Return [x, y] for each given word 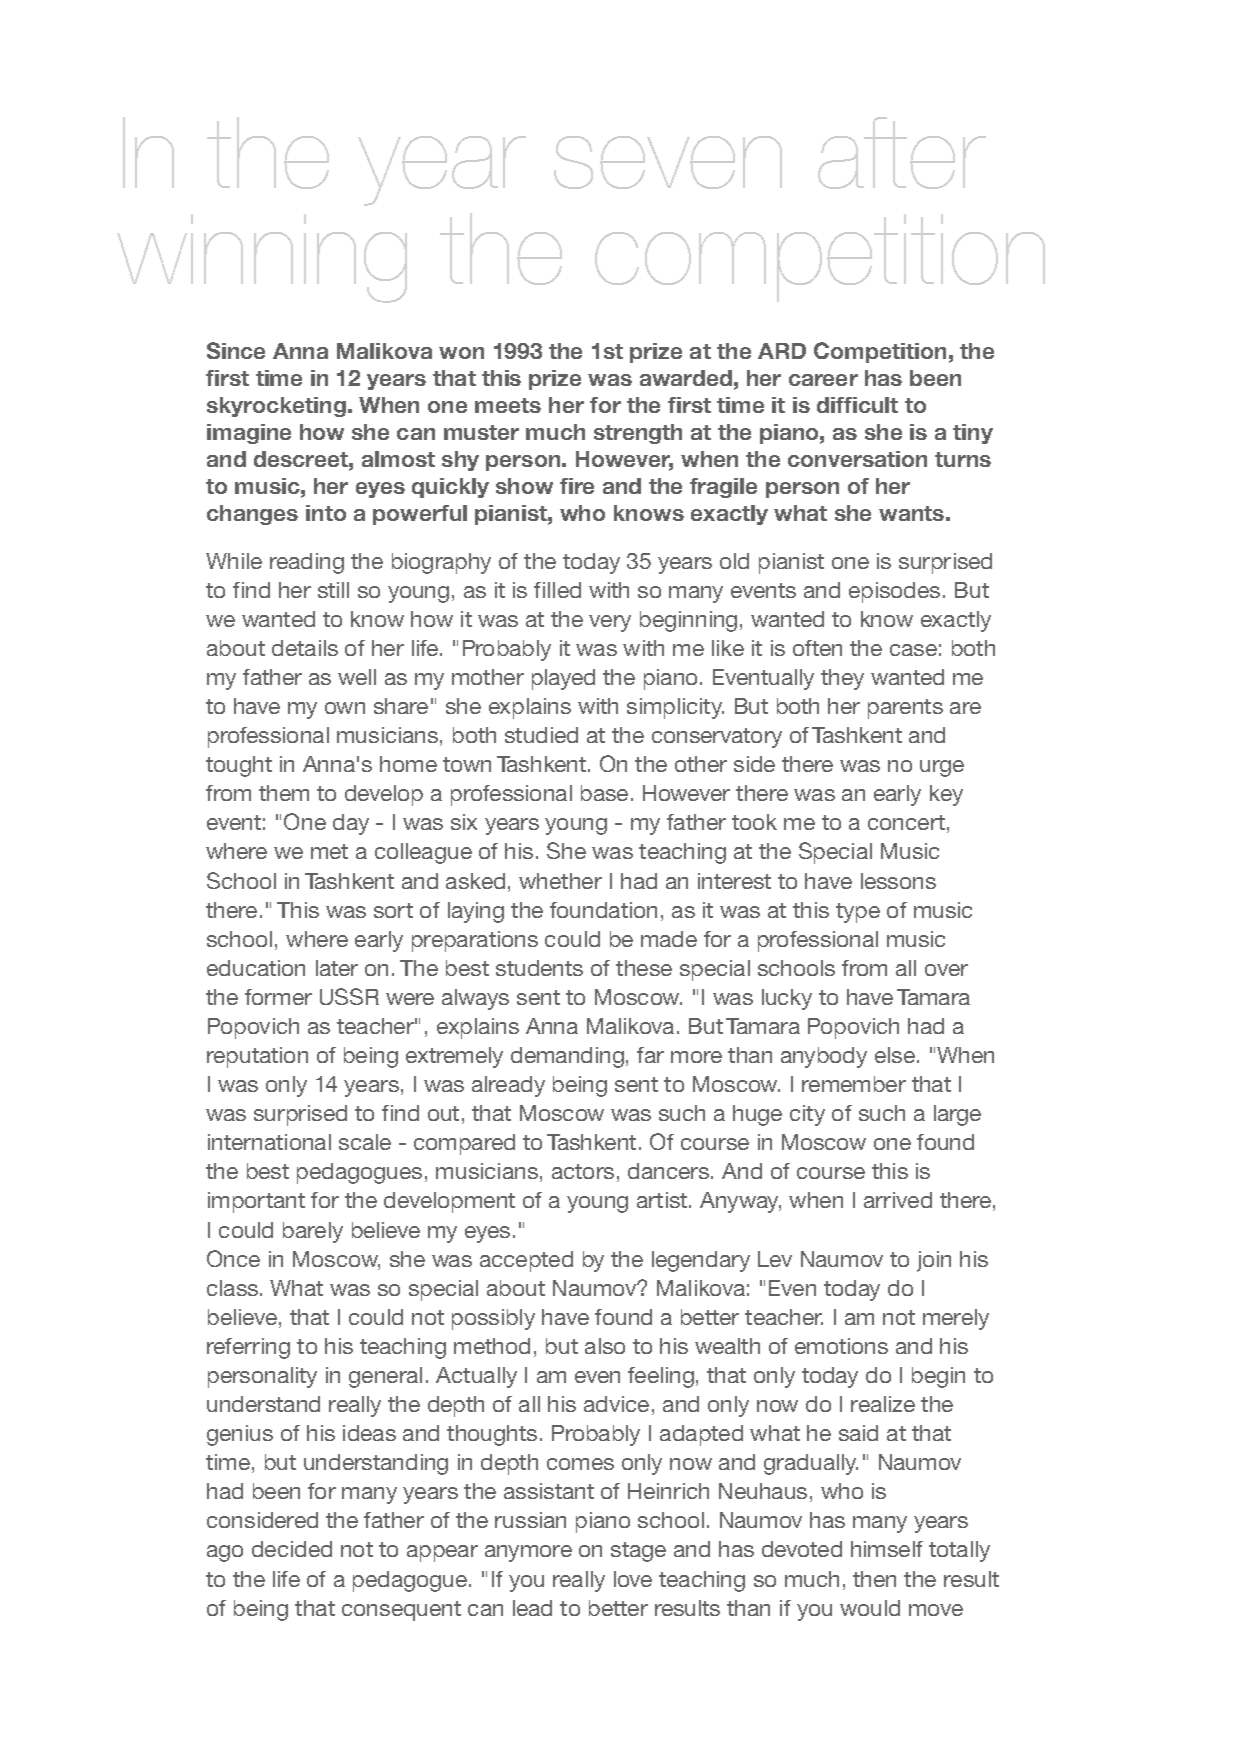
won [461, 353]
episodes [894, 592]
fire [577, 486]
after [902, 153]
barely [313, 1232]
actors [583, 1171]
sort [393, 910]
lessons [898, 881]
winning [262, 258]
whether [560, 881]
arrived [898, 1200]
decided [292, 1549]
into [326, 513]
